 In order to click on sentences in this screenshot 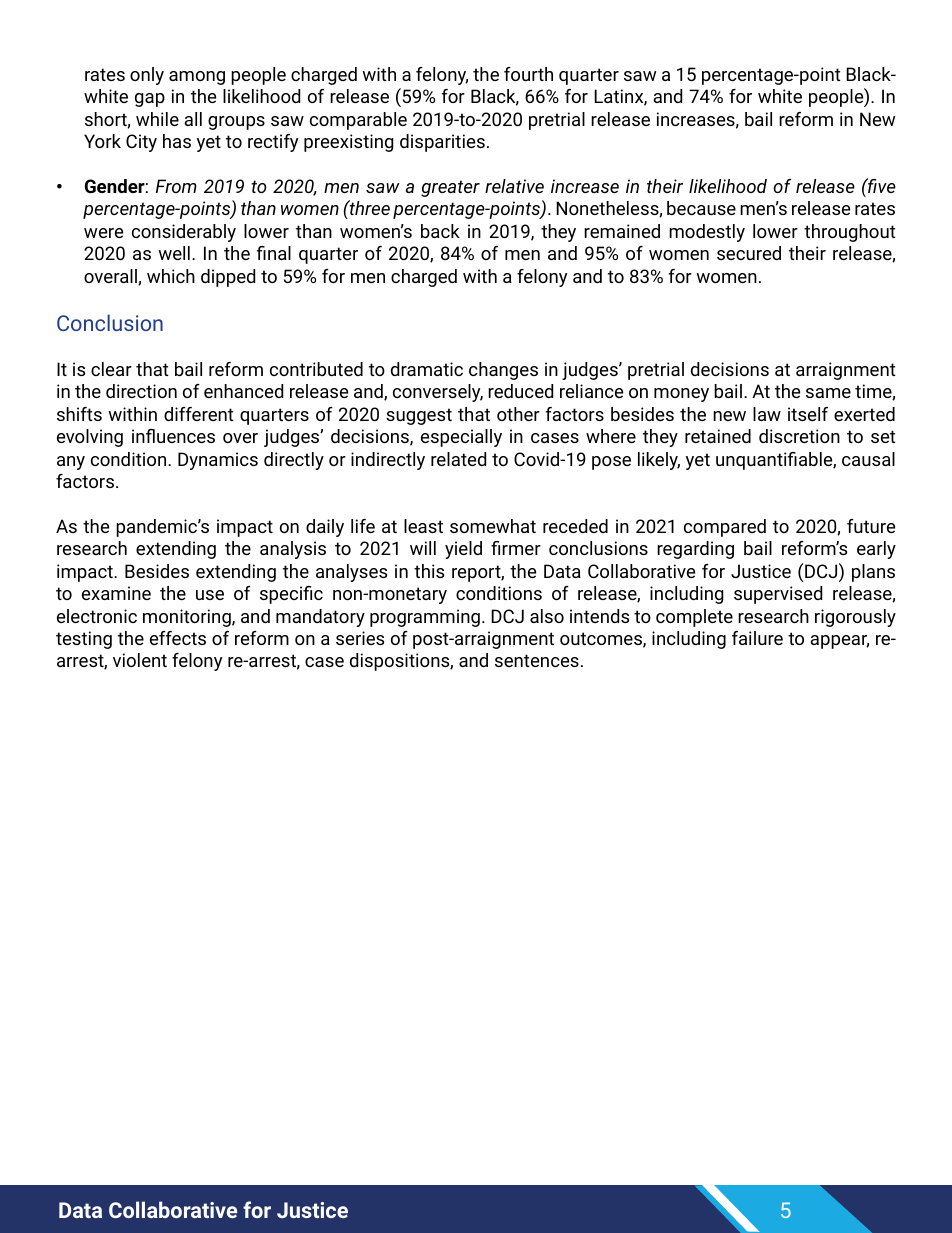, I will do `click(537, 660)`.
